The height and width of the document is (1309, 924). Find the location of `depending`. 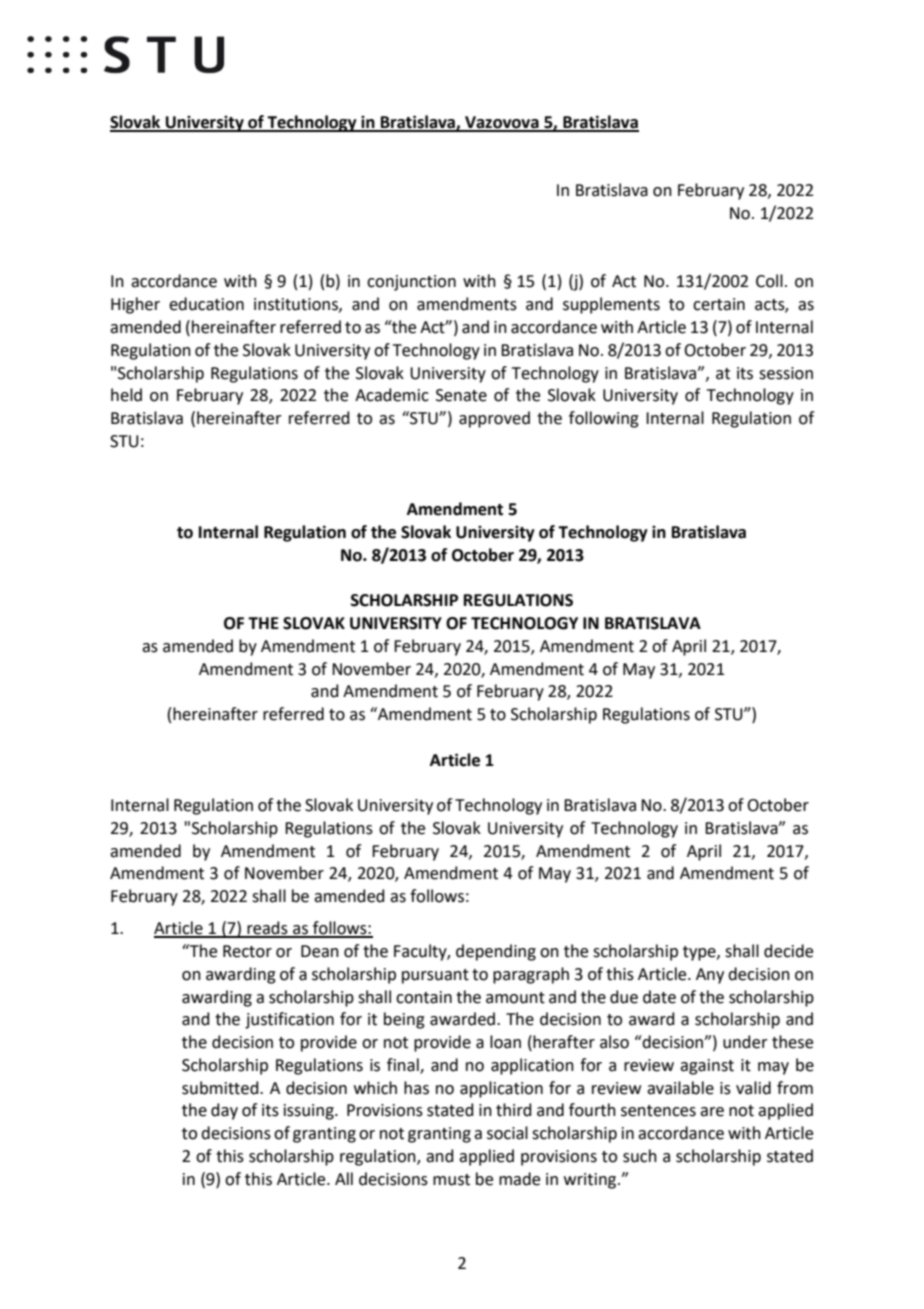

depending is located at coordinates (496, 952).
